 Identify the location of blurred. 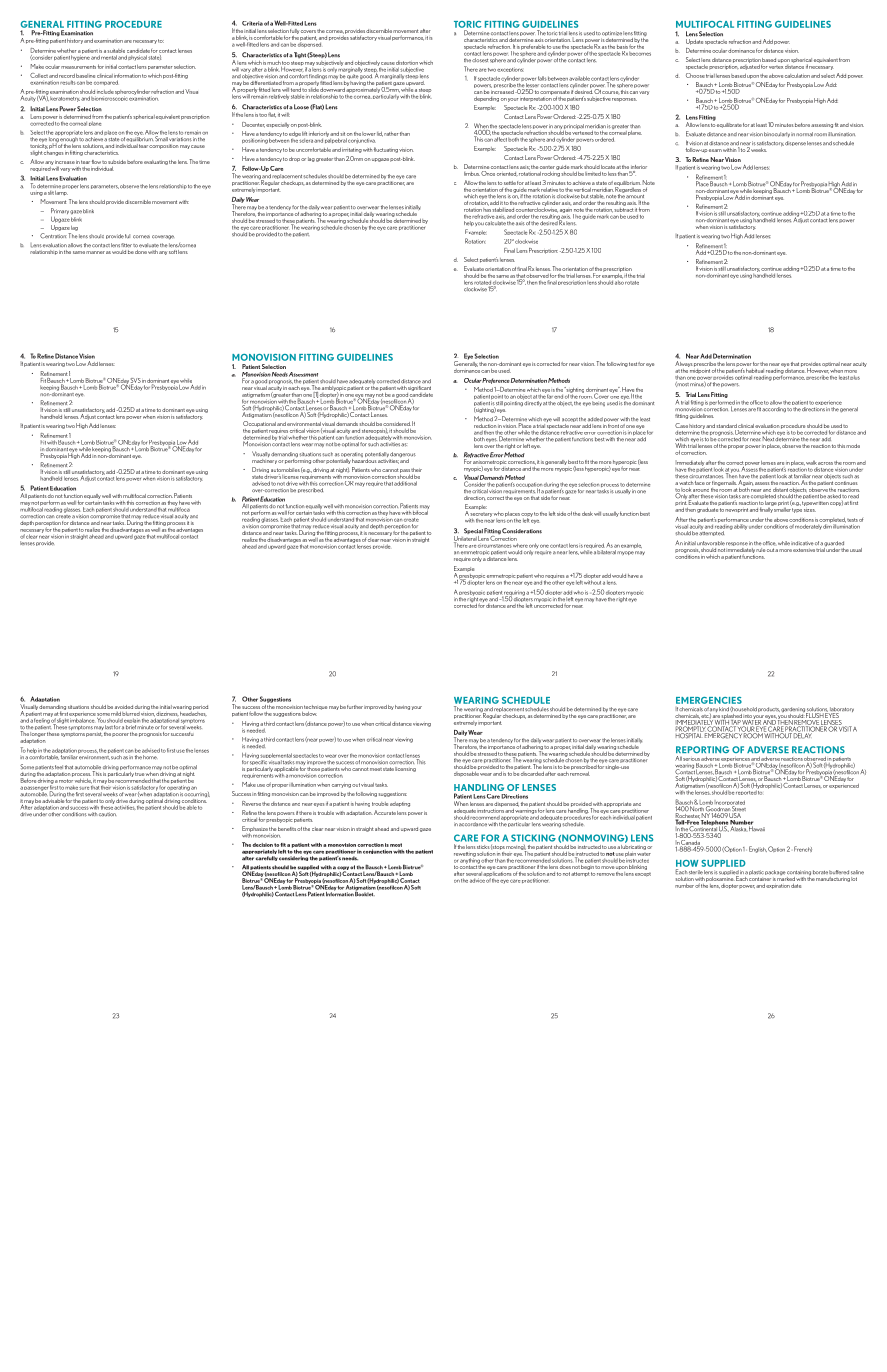
(131, 714).
